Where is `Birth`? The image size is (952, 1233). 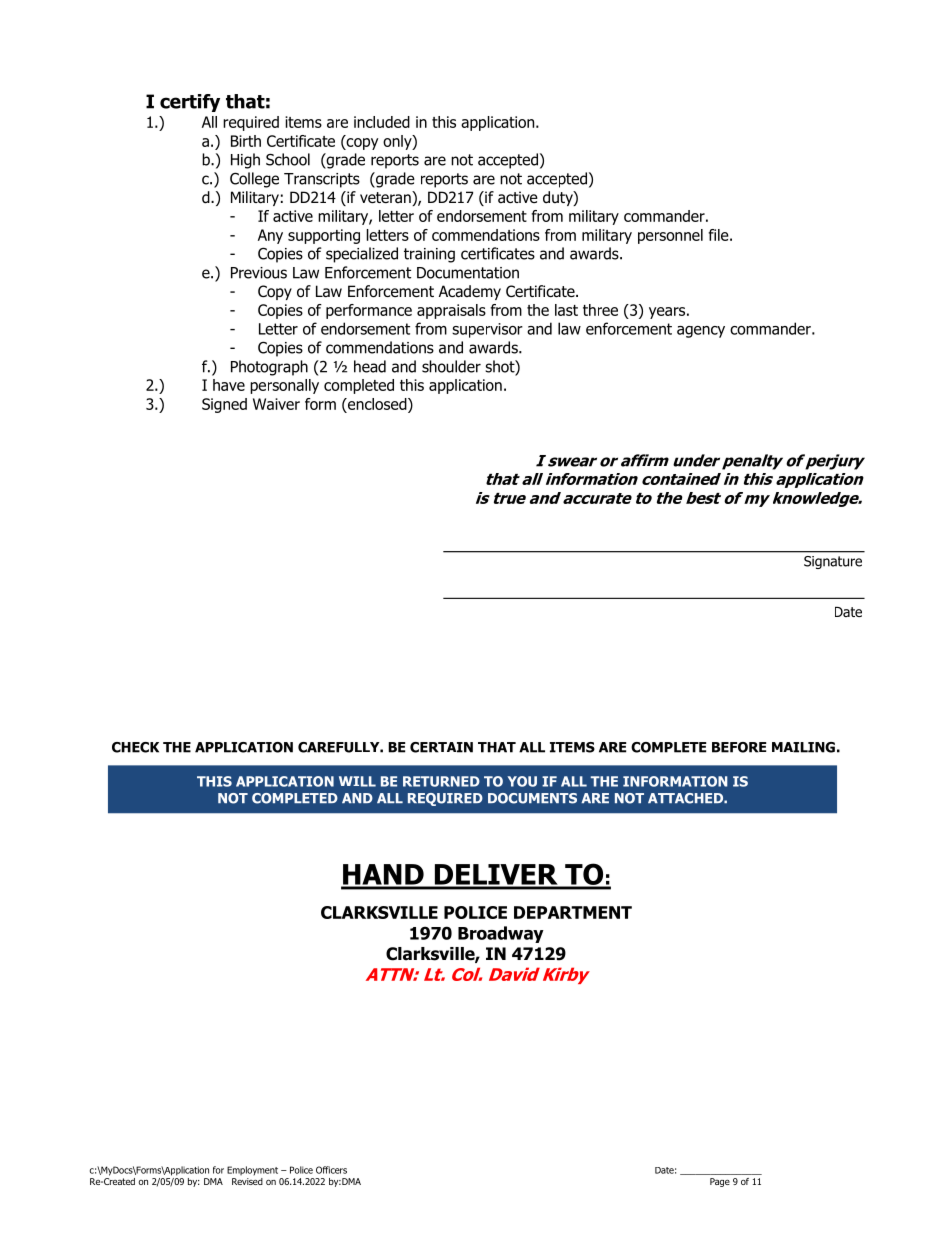
Birth is located at coordinates (246, 141).
